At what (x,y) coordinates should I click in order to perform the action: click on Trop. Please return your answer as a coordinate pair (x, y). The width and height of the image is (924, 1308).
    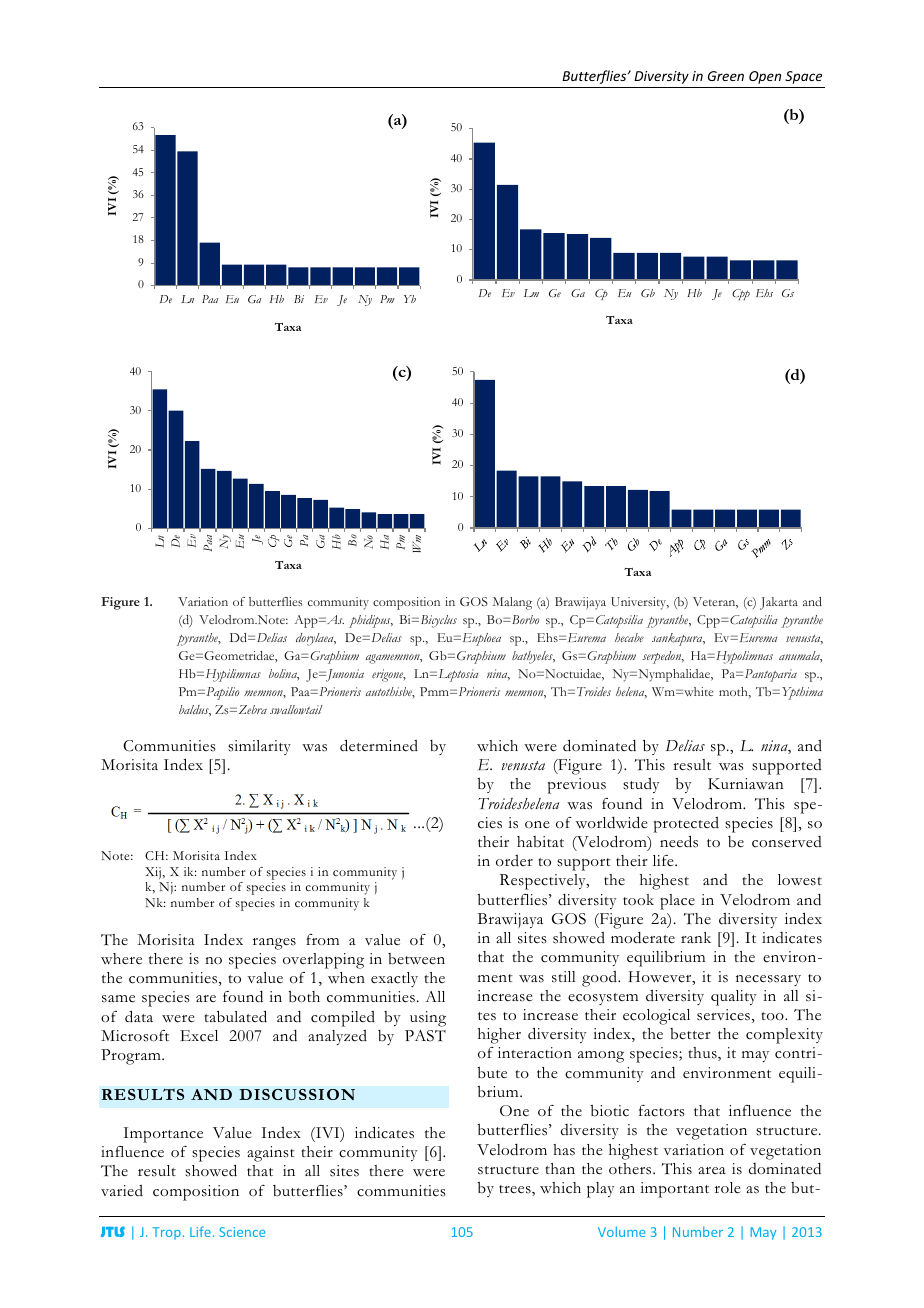
    Looking at the image, I should click on (166, 1233).
